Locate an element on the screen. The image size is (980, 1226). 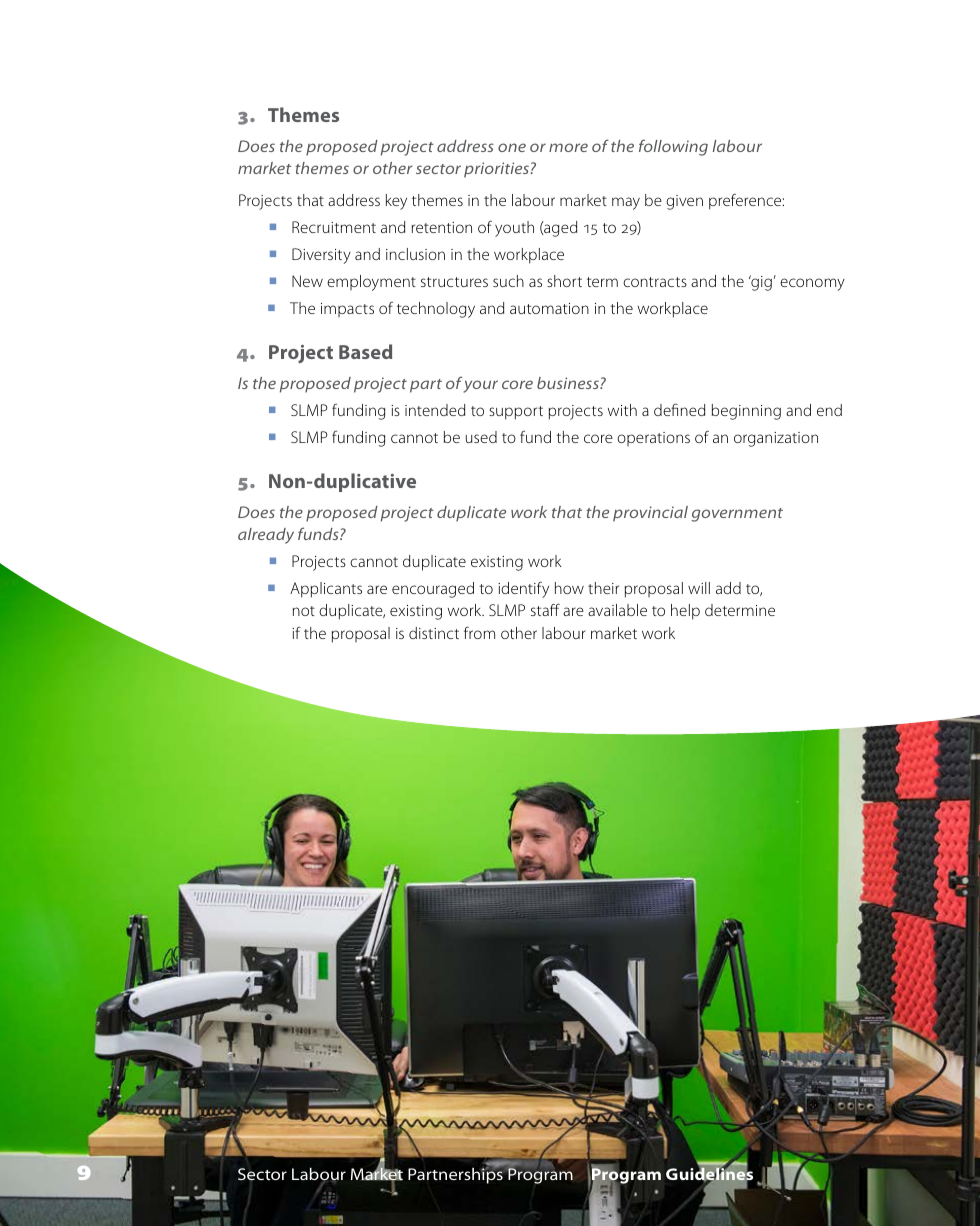
following is located at coordinates (673, 147).
